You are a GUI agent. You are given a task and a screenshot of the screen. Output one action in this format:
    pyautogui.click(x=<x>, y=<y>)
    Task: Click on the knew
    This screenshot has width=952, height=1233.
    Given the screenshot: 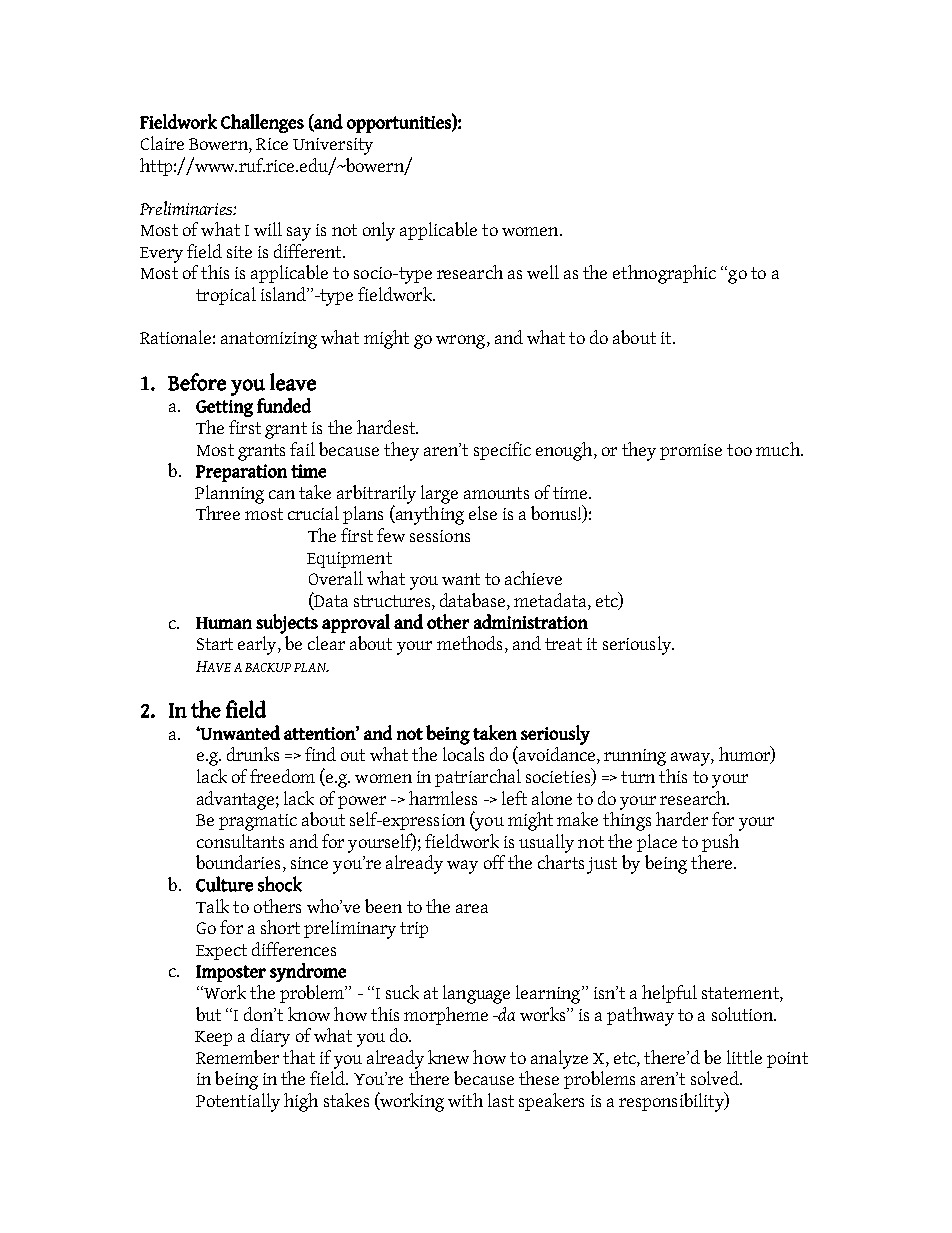 What is the action you would take?
    pyautogui.click(x=448, y=1057)
